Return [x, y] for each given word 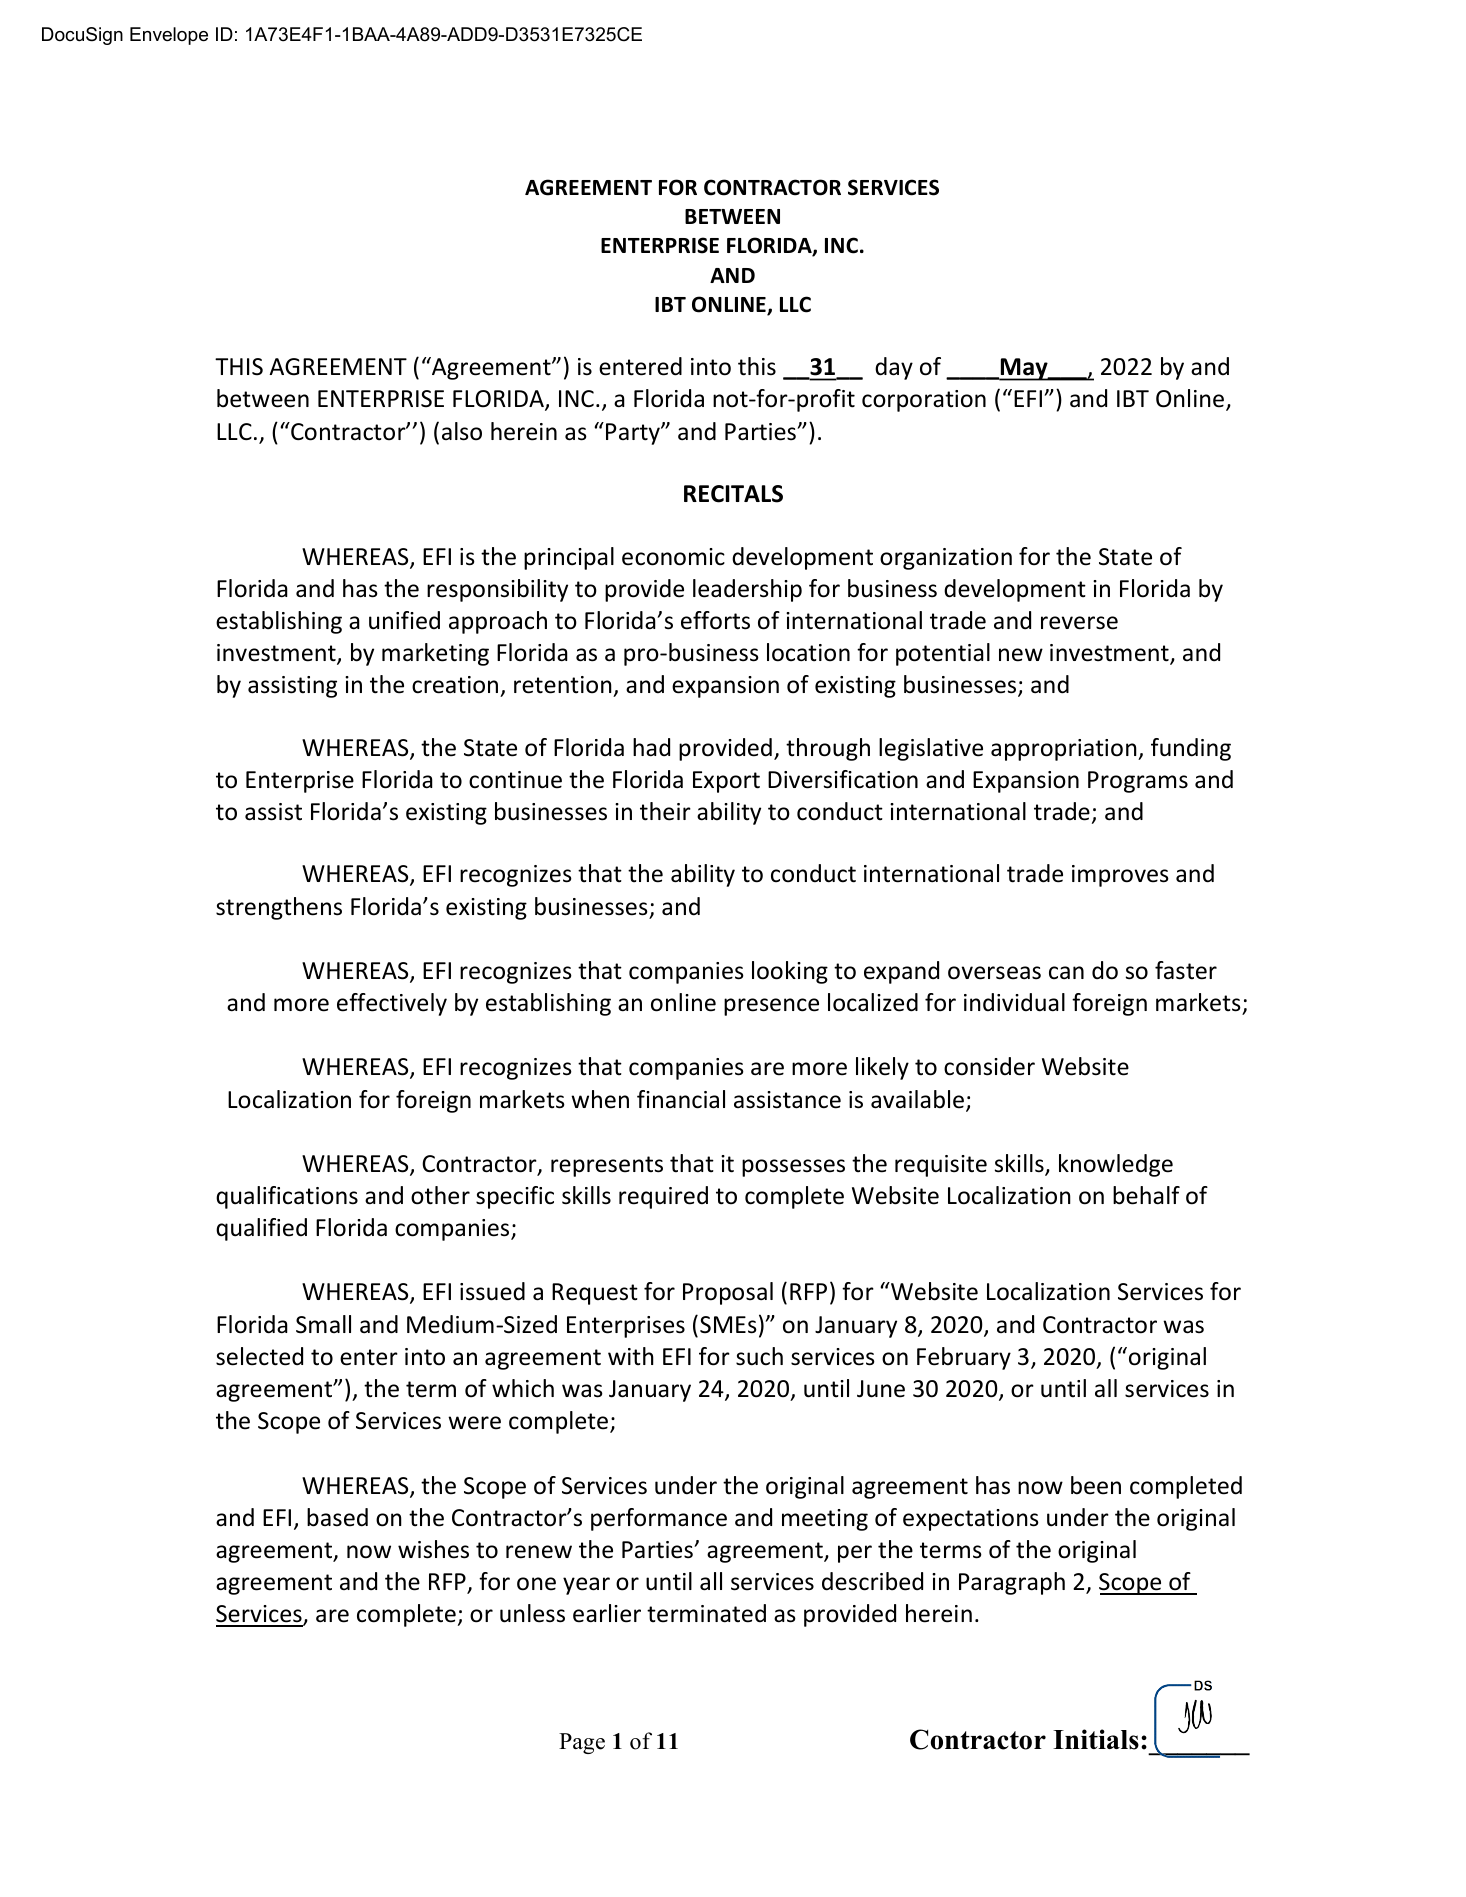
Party [634, 434]
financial [681, 1099]
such [759, 1356]
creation [455, 685]
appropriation [1065, 750]
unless [532, 1613]
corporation [924, 401]
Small [323, 1324]
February [964, 1358]
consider [989, 1066]
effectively [392, 1004]
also [462, 431]
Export [726, 782]
